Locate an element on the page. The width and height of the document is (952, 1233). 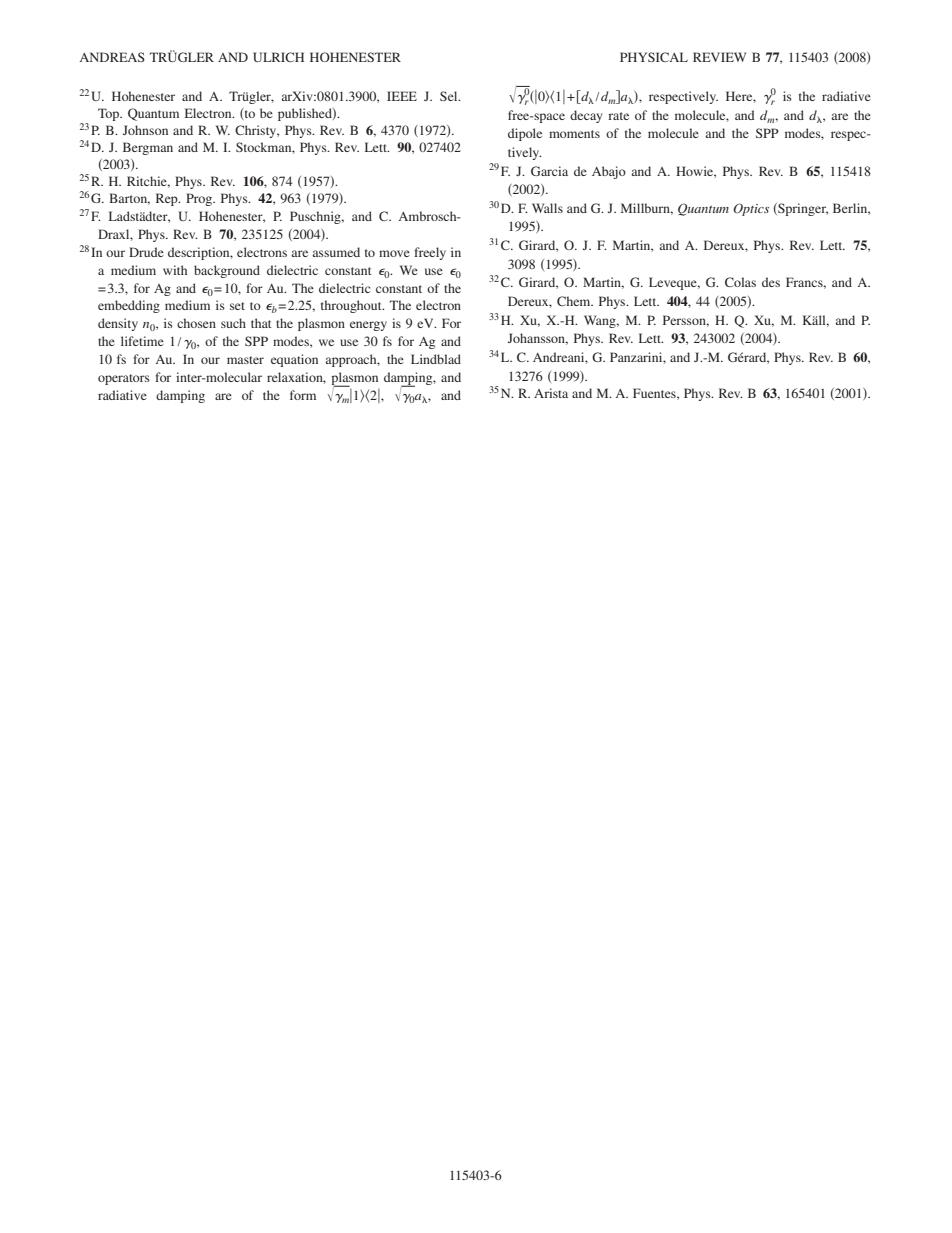
moments is located at coordinates (574, 134).
